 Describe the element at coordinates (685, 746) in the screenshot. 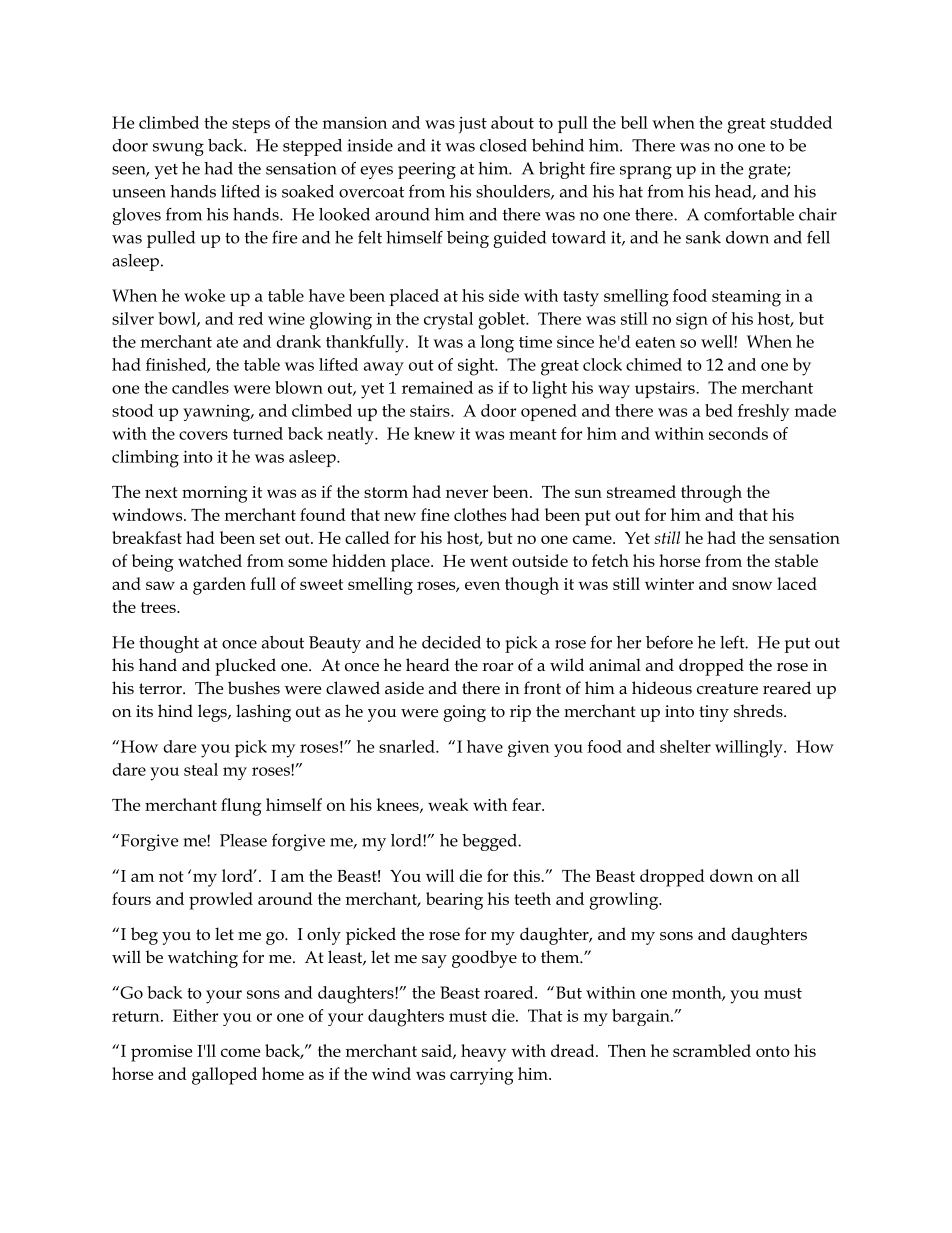

I see `shelter` at that location.
